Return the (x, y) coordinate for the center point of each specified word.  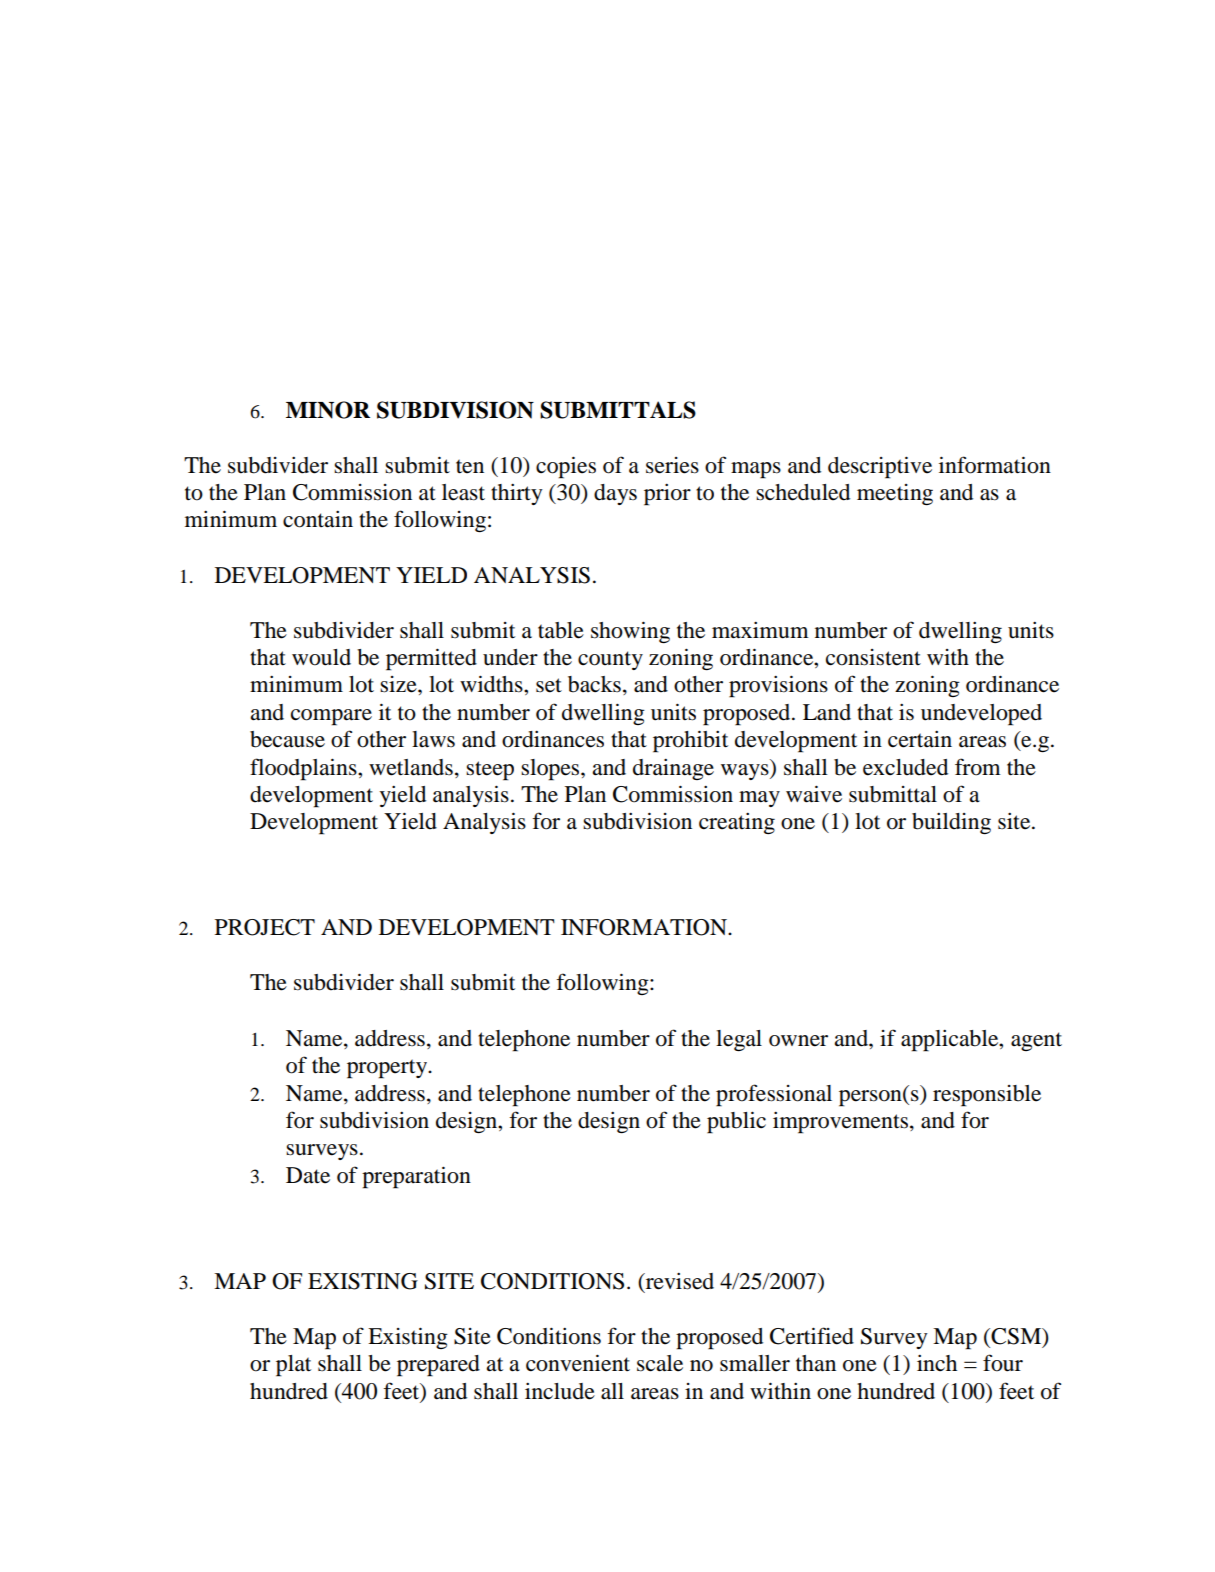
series (672, 465)
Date (308, 1175)
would (321, 657)
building (951, 823)
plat (293, 1366)
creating (737, 823)
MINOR (328, 410)
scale (660, 1363)
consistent (873, 657)
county (610, 660)
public (736, 1122)
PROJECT (265, 927)
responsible (987, 1096)
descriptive (880, 467)
